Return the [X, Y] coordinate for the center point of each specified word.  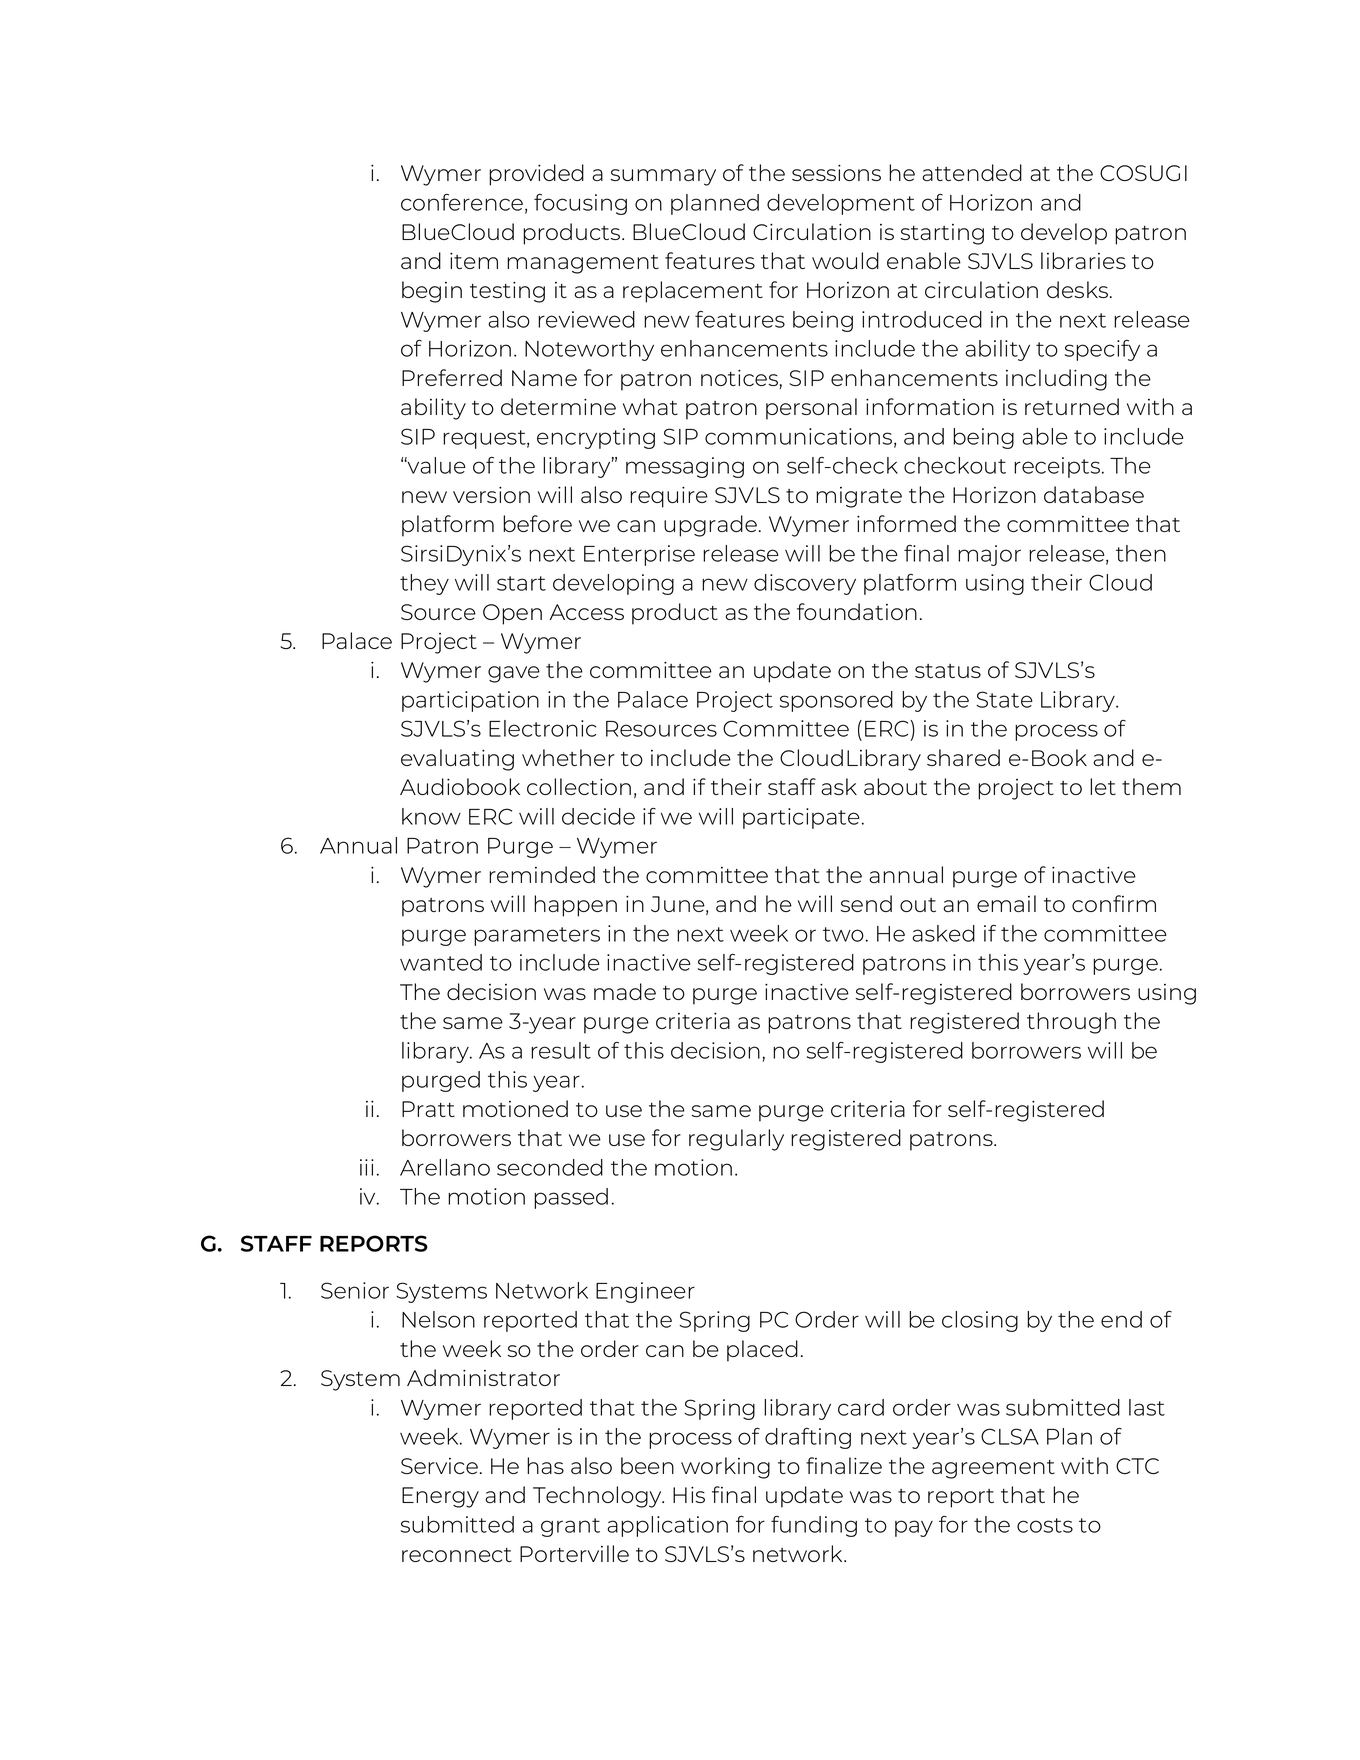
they [424, 584]
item [474, 260]
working [725, 1468]
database [1094, 494]
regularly [736, 1140]
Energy [440, 1497]
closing [980, 1321]
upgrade [710, 526]
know [431, 816]
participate [801, 818]
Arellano [445, 1167]
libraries [1083, 260]
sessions [836, 172]
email [1006, 903]
